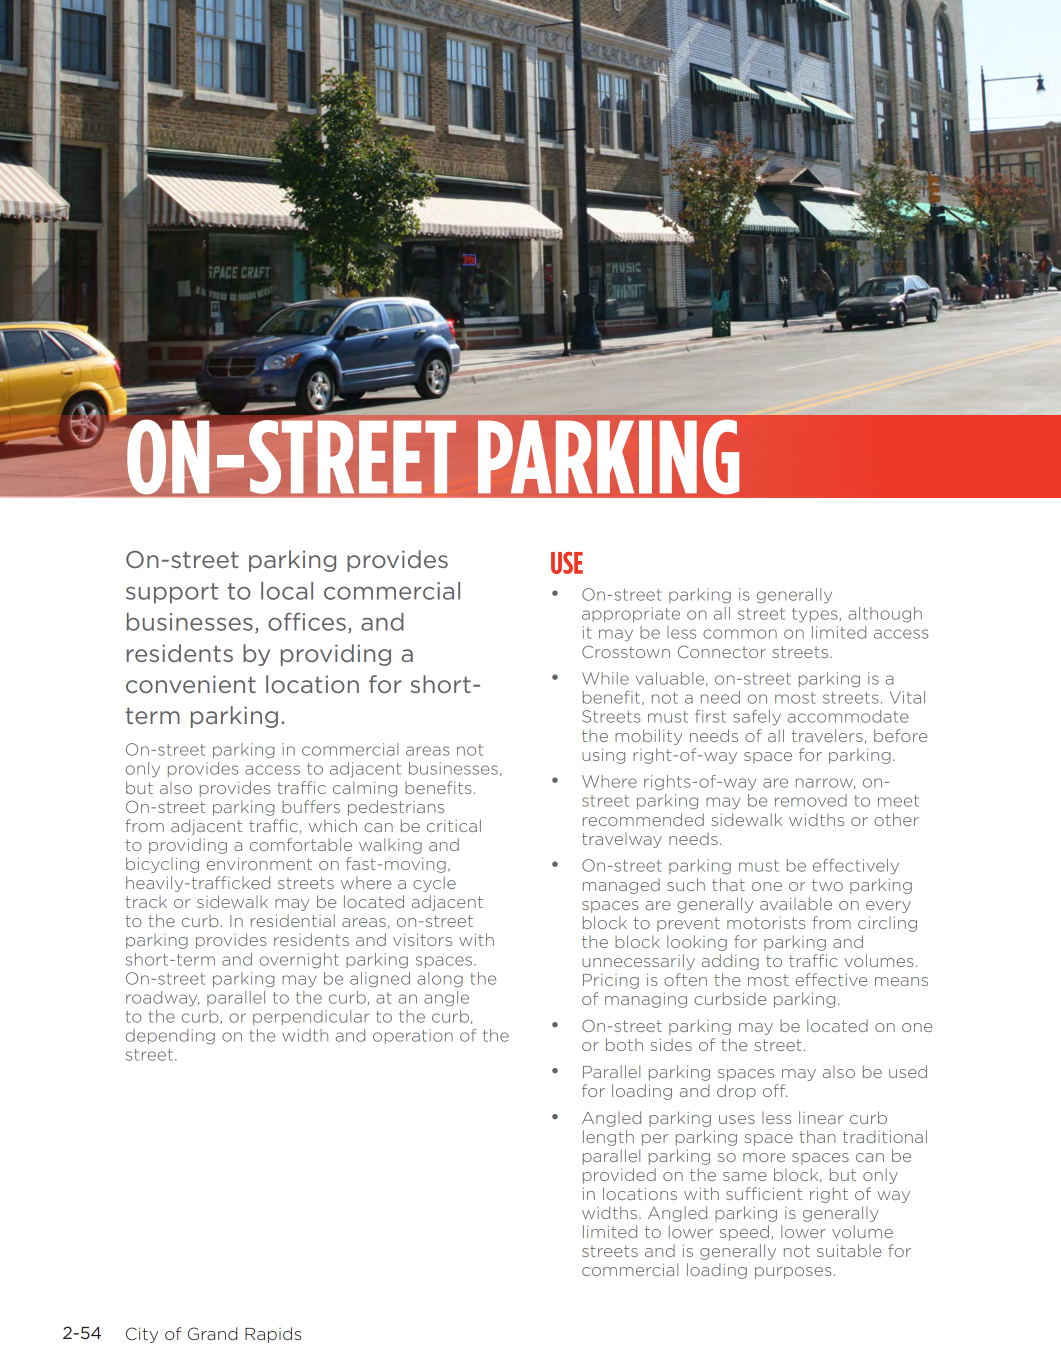 Image resolution: width=1061 pixels, height=1372 pixels. What do you see at coordinates (814, 615) in the screenshot?
I see `types` at bounding box center [814, 615].
